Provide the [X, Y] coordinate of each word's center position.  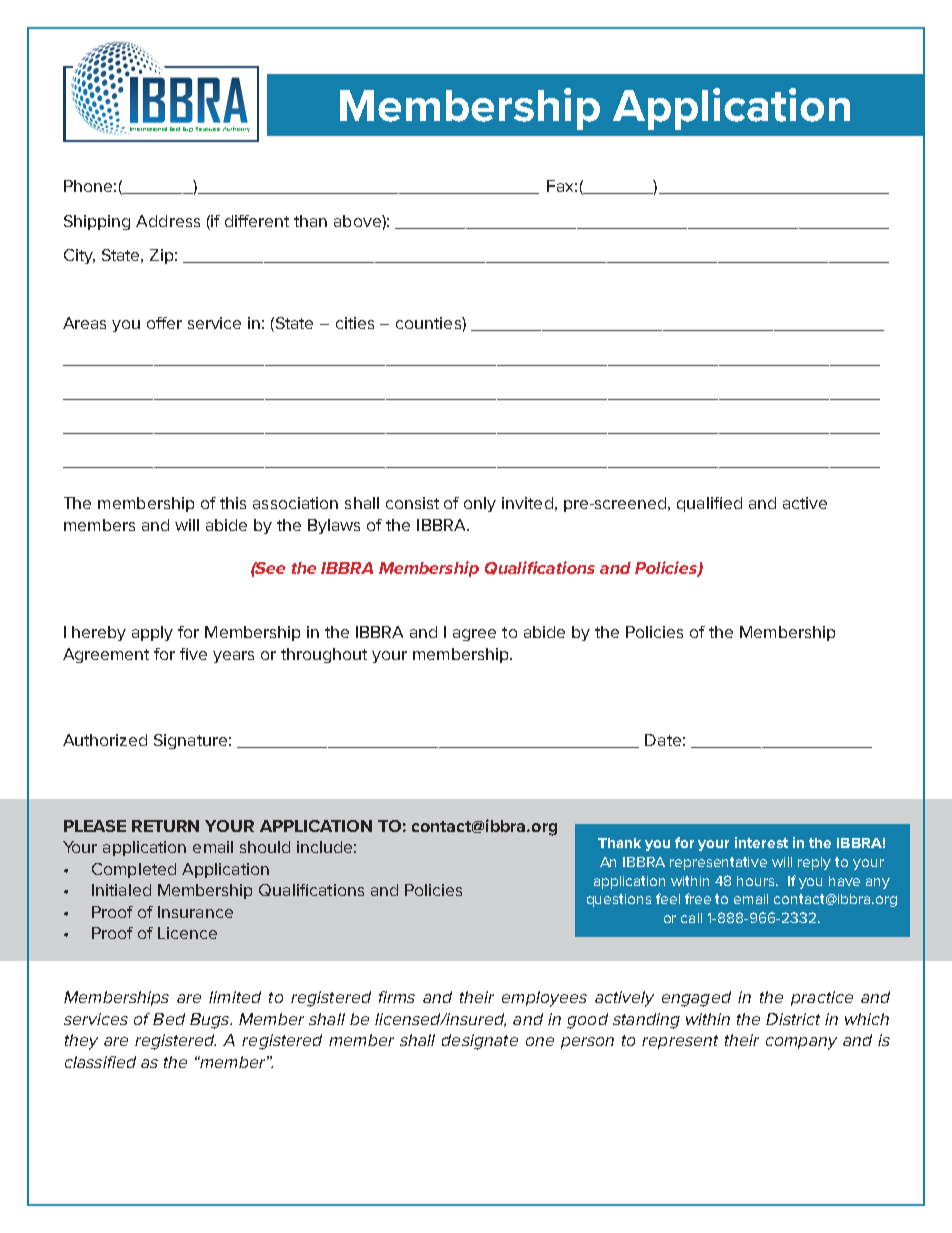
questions [619, 900]
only [480, 504]
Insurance [195, 912]
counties [429, 323]
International [148, 129]
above [358, 221]
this [233, 503]
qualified [709, 504]
